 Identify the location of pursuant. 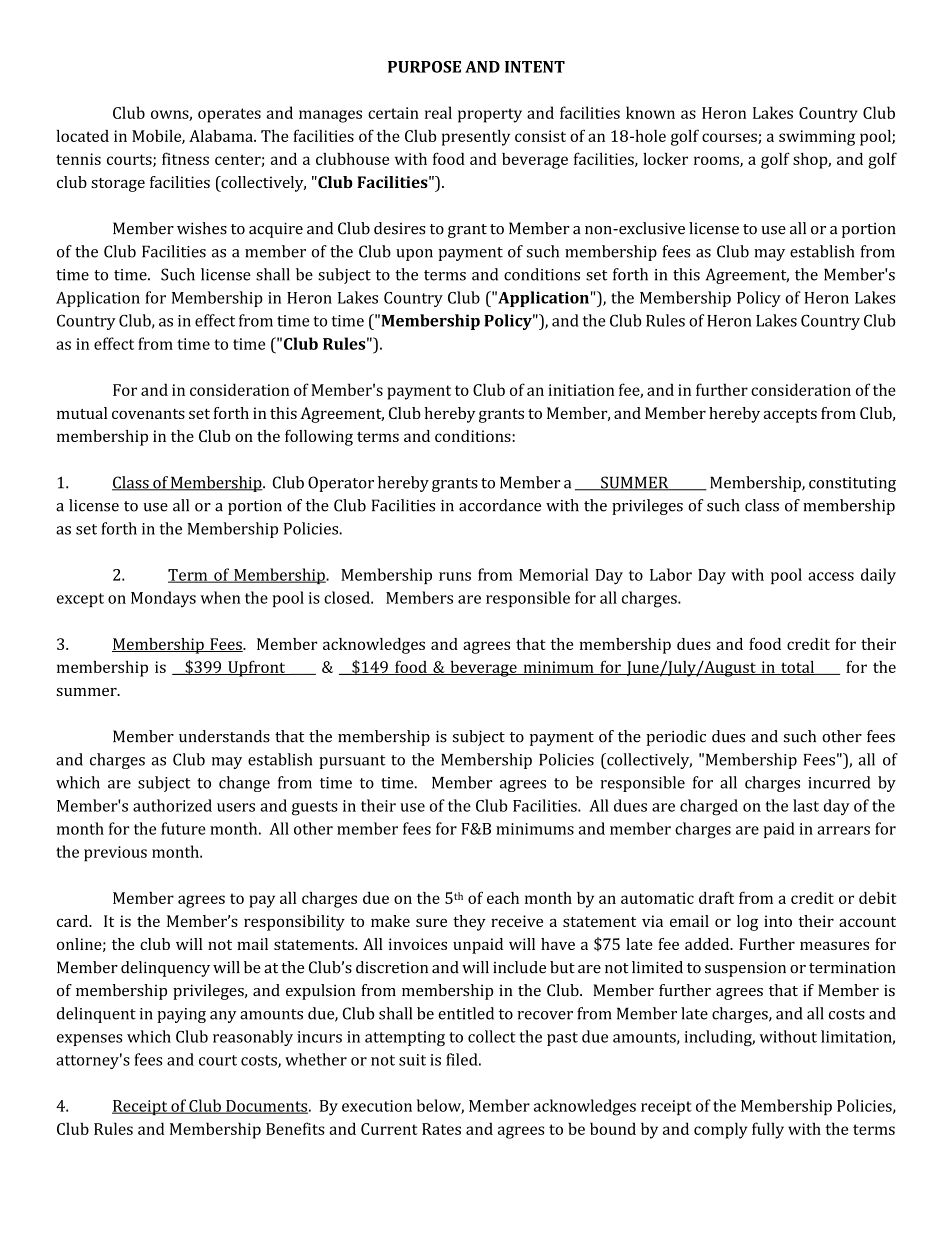
(352, 762).
